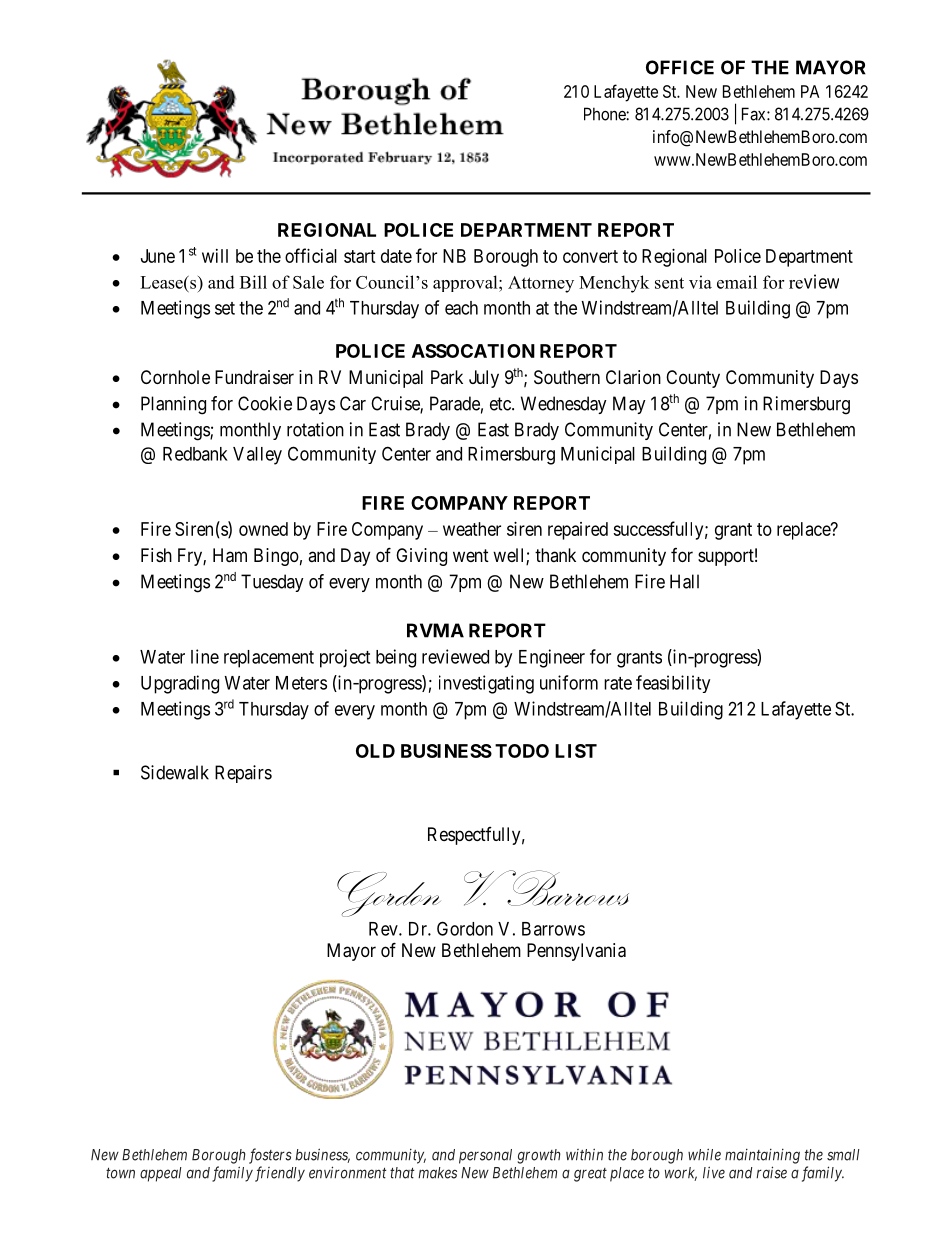  I want to click on LIST, so click(576, 751).
